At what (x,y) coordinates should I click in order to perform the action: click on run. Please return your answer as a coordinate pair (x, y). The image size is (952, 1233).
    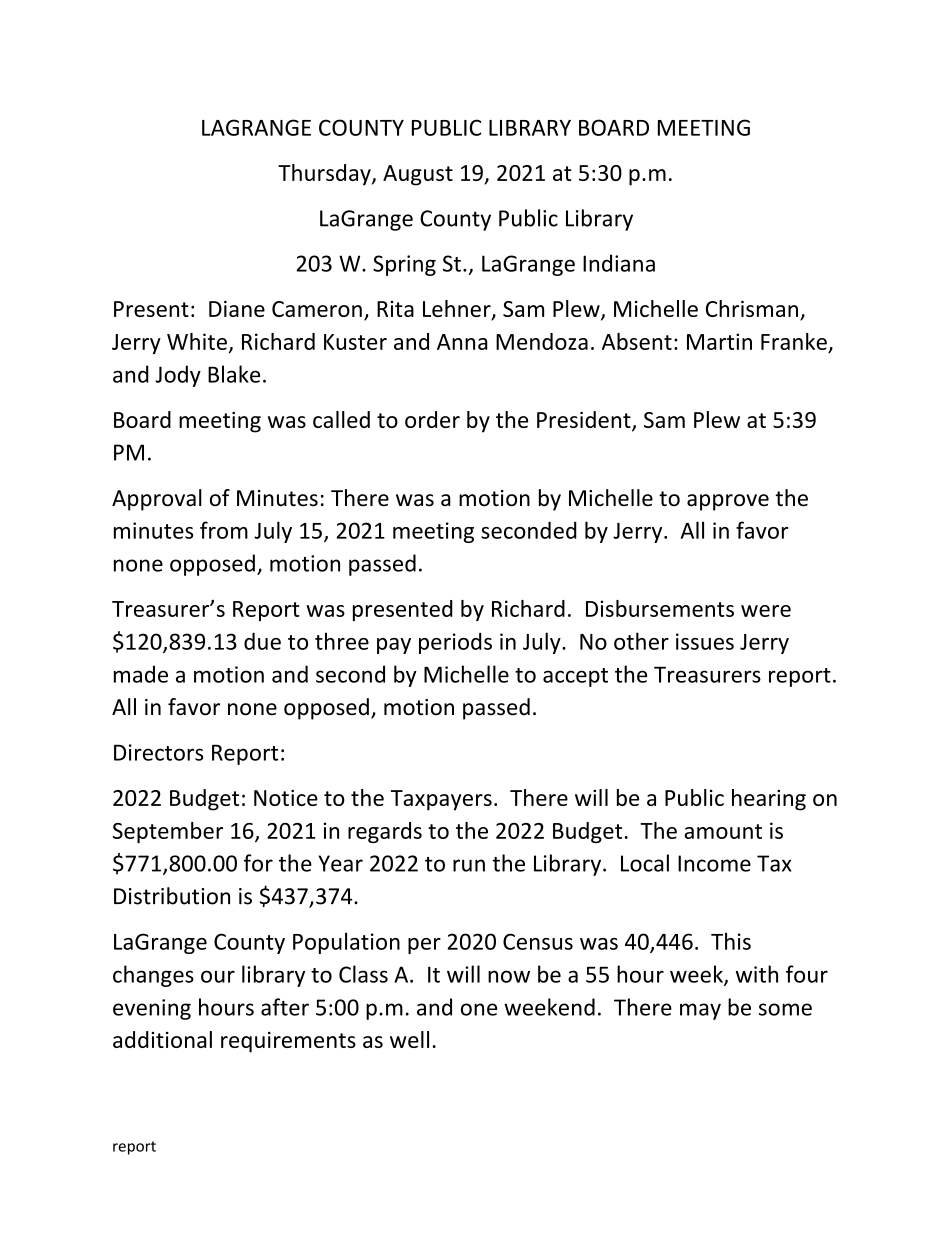
    Looking at the image, I should click on (469, 865).
